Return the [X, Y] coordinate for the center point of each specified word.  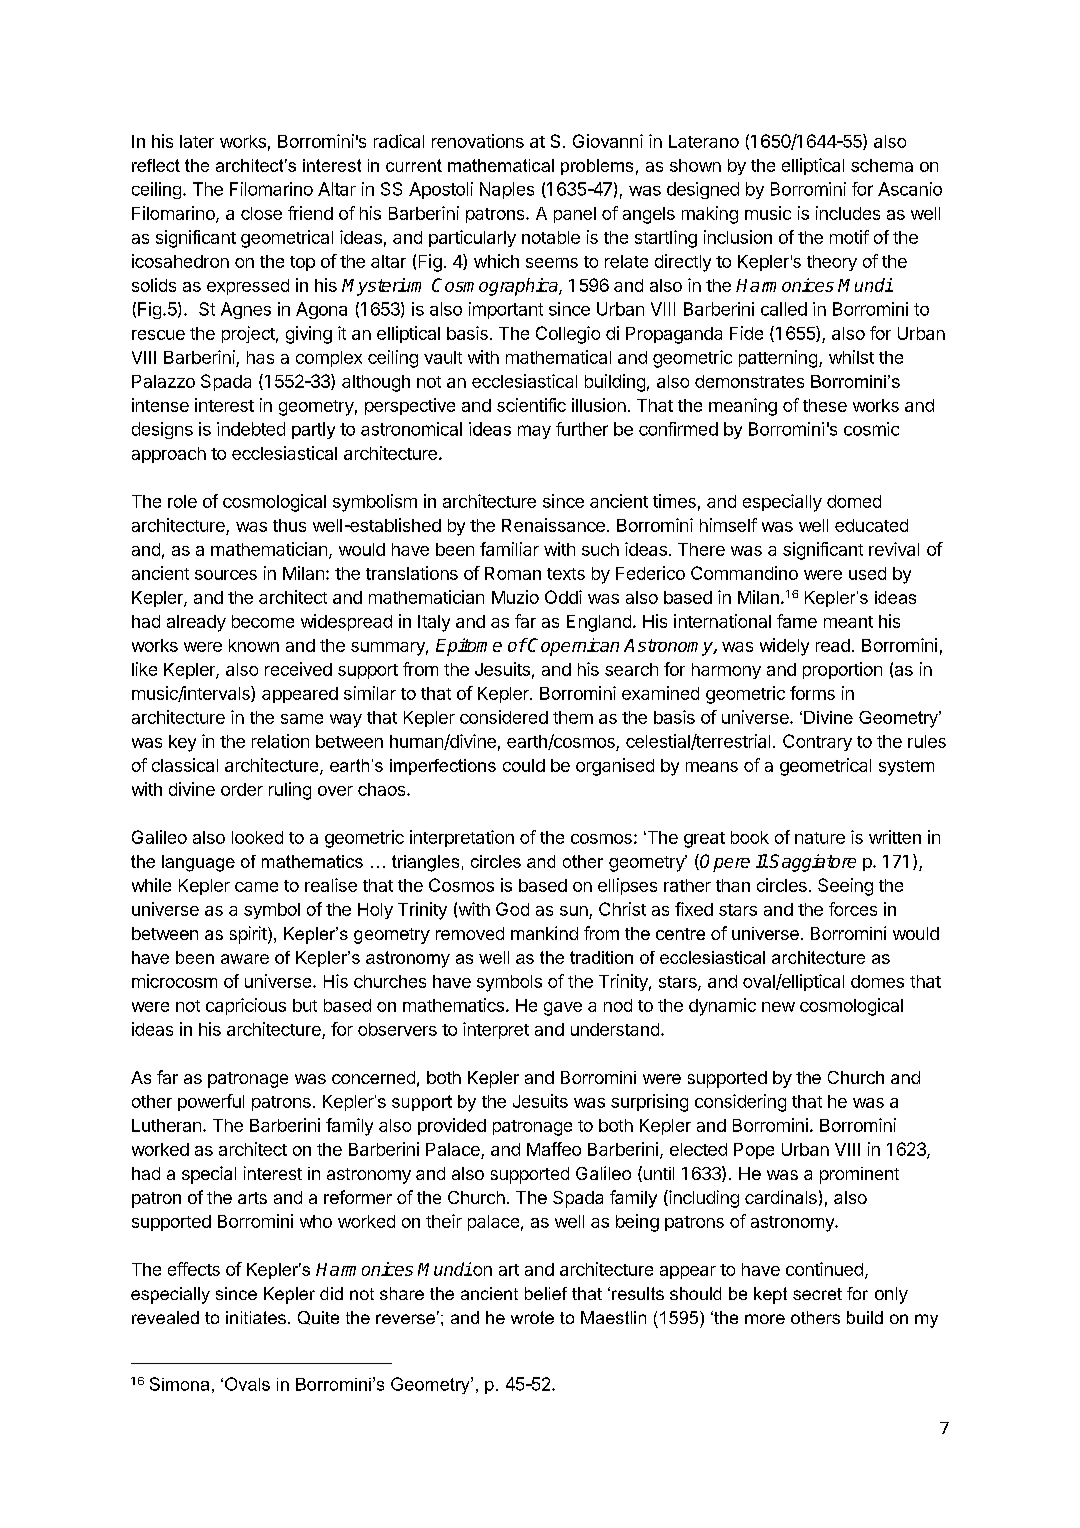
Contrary [817, 742]
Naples [507, 190]
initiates [256, 1317]
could [524, 765]
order [242, 789]
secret [817, 1294]
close [261, 213]
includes [848, 213]
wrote [532, 1317]
